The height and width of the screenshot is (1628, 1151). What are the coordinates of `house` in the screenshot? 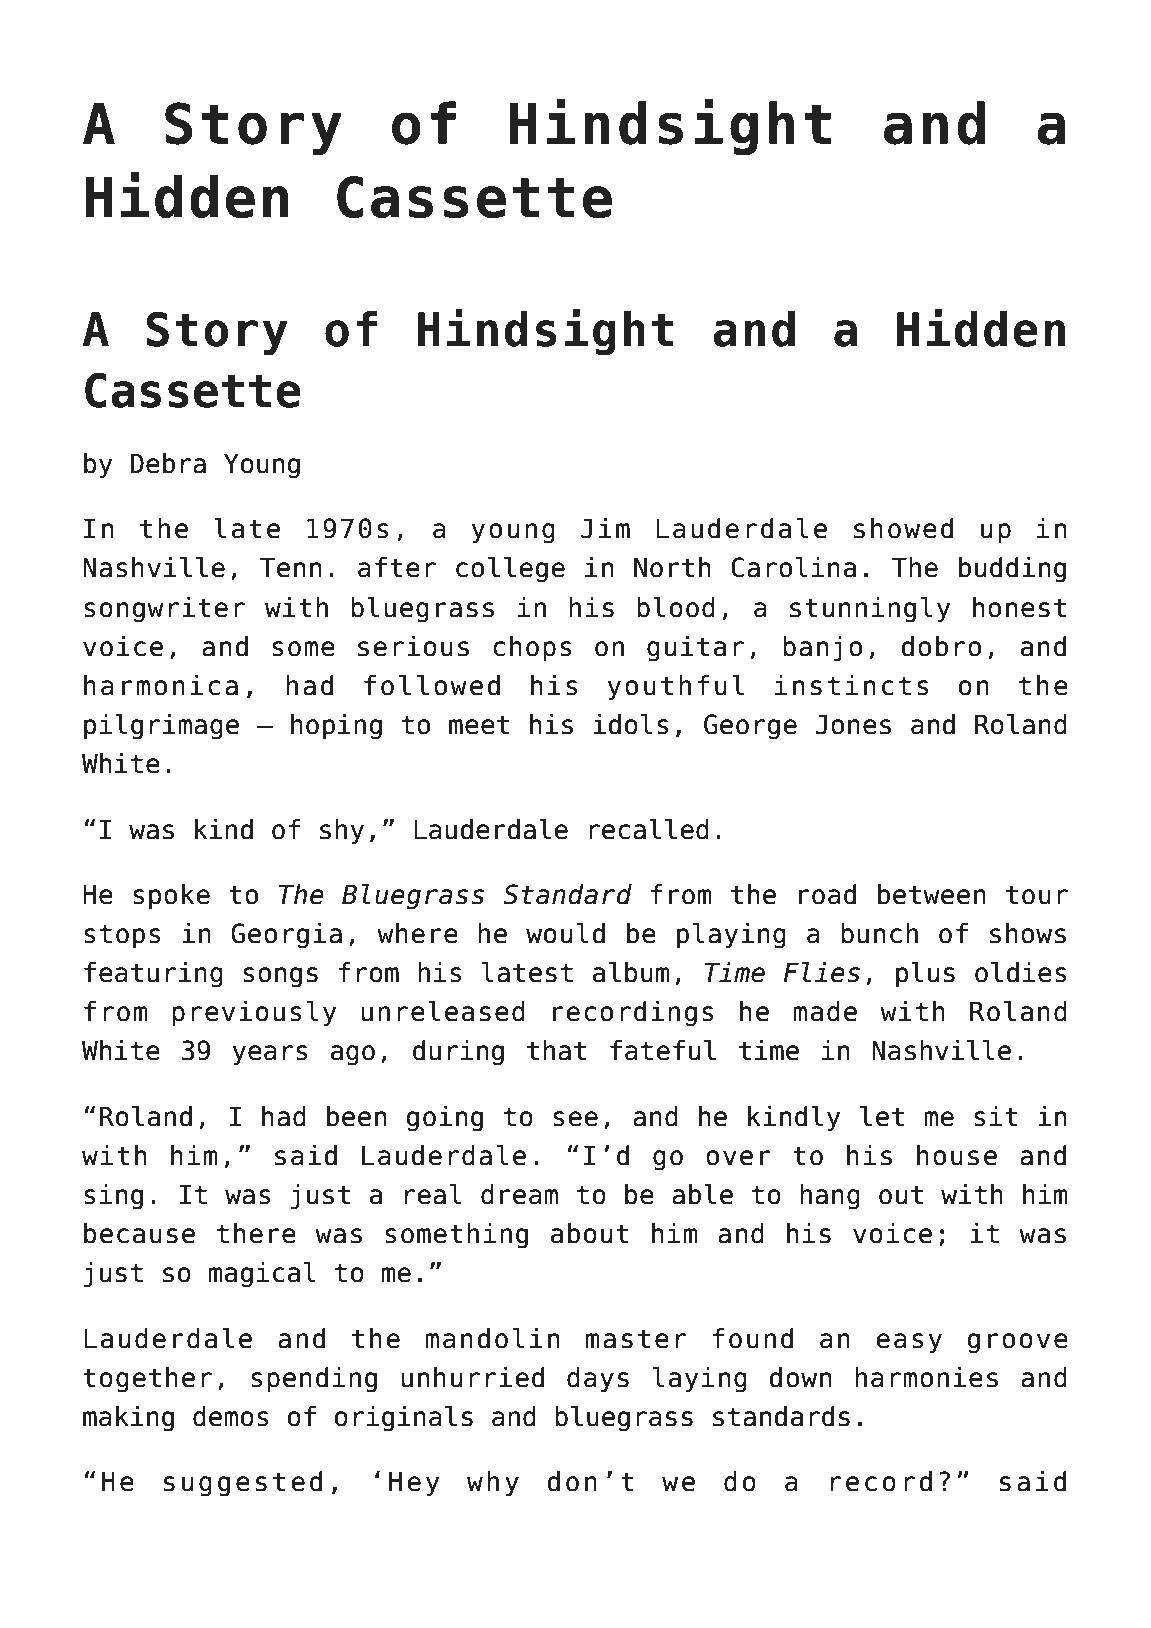 It's located at (957, 1155).
